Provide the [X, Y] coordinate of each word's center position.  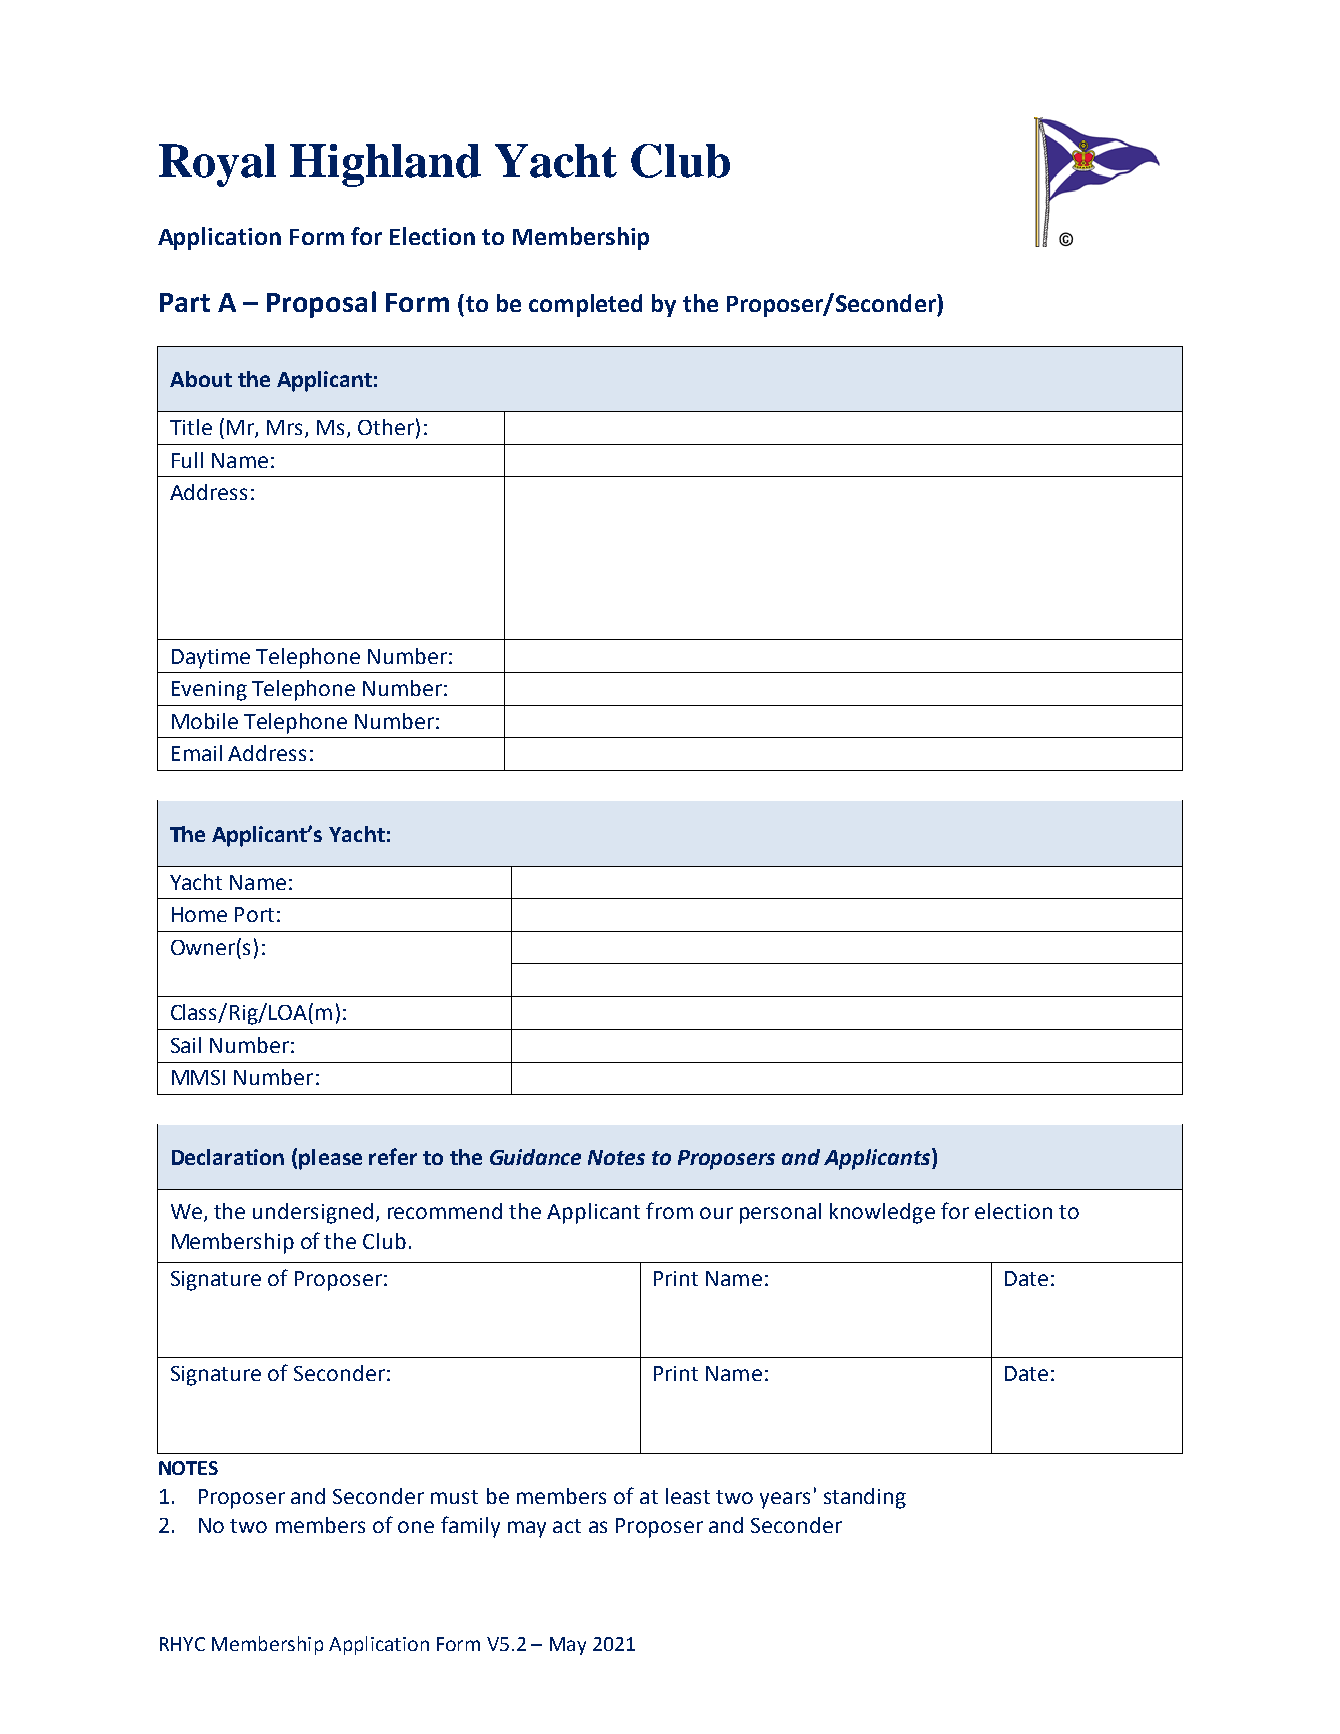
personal [780, 1213]
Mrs [286, 429]
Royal [217, 165]
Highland [385, 165]
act [567, 1526]
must [454, 1497]
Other [386, 427]
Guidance [535, 1157]
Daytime [211, 659]
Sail [186, 1045]
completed [585, 305]
